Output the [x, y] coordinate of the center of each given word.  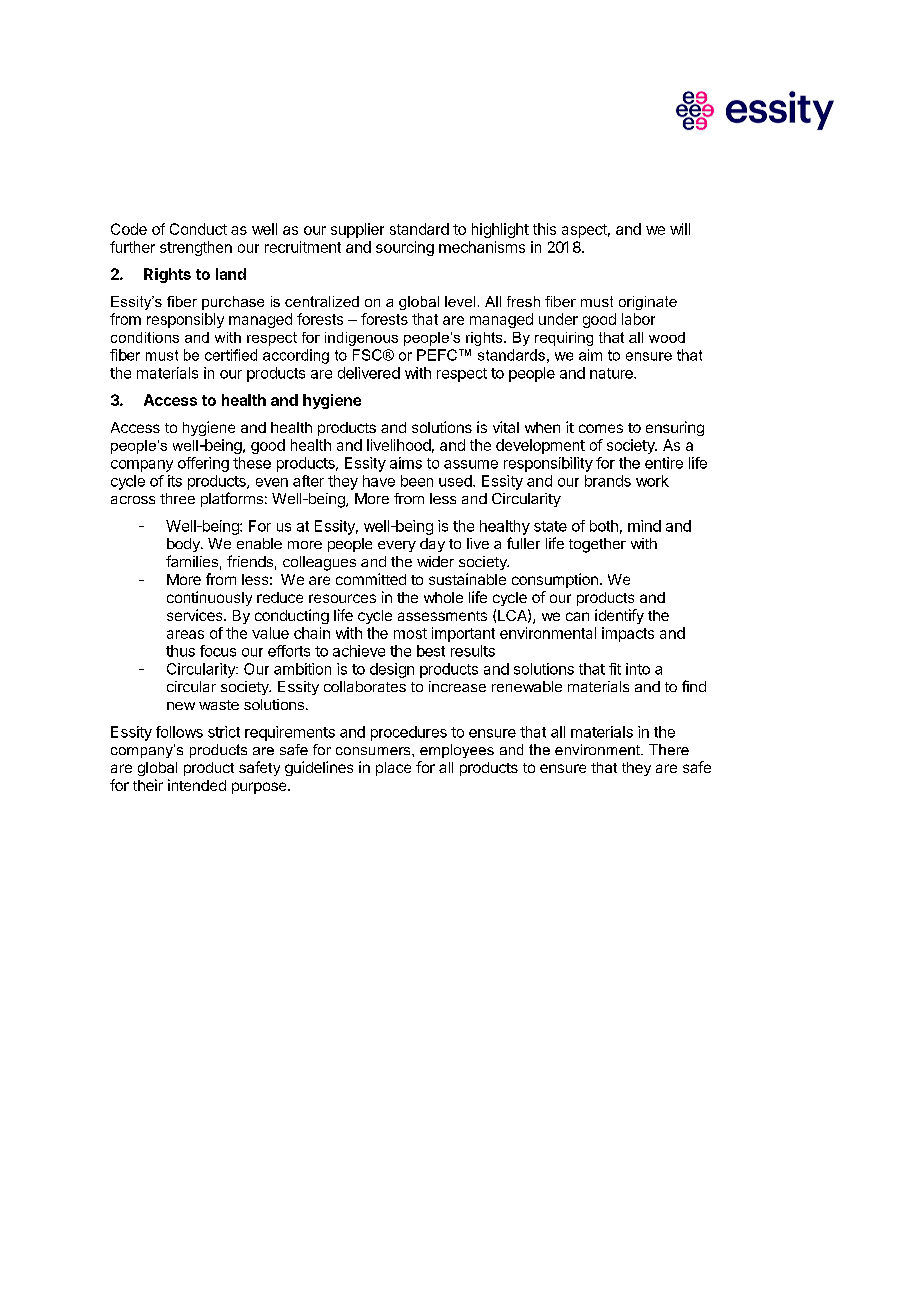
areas [185, 634]
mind [644, 526]
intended [197, 785]
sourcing [405, 248]
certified [231, 355]
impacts [628, 634]
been [417, 481]
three [177, 498]
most [410, 633]
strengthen [196, 248]
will [680, 229]
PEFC [437, 355]
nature [612, 373]
